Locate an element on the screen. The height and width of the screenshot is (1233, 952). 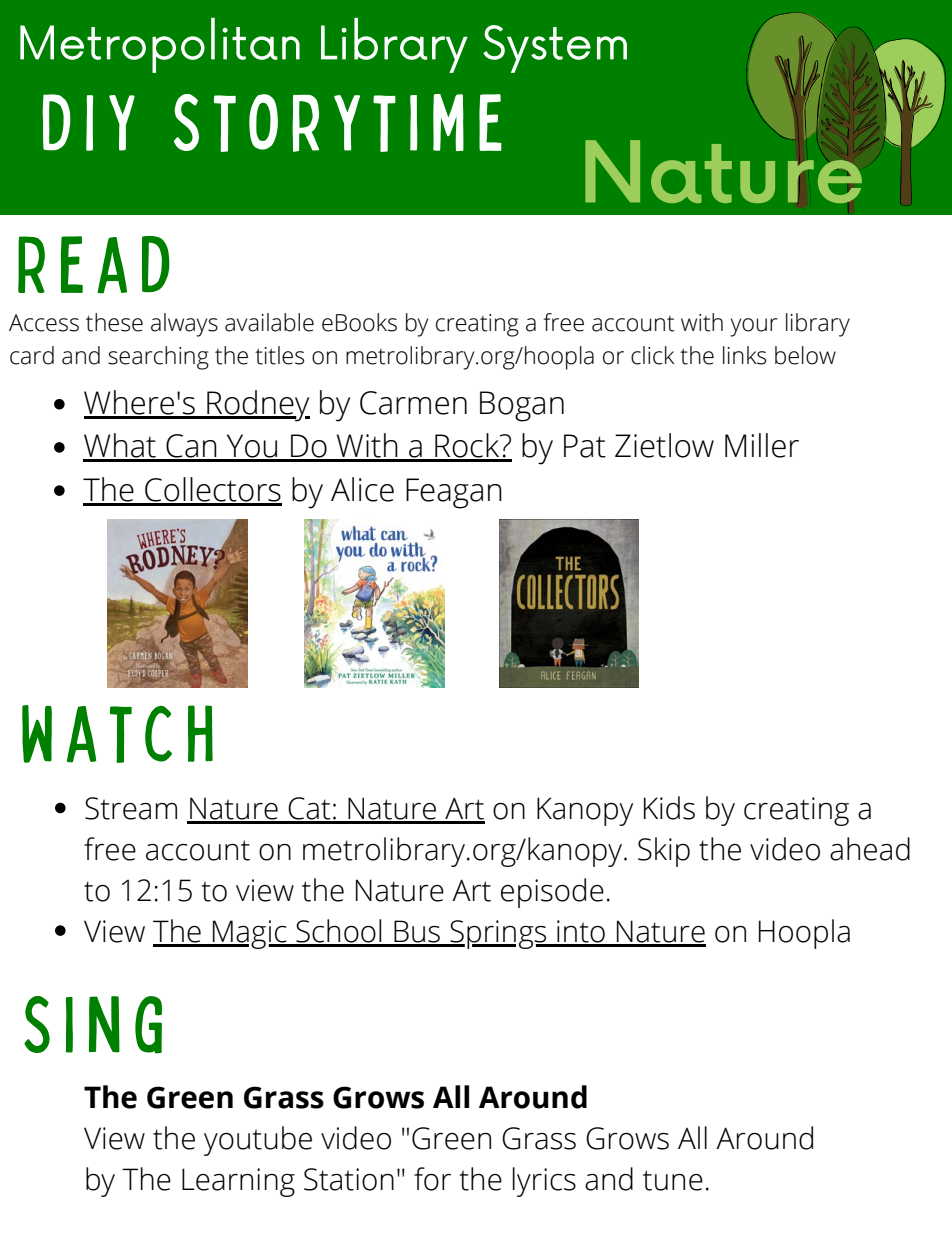
your is located at coordinates (754, 327).
